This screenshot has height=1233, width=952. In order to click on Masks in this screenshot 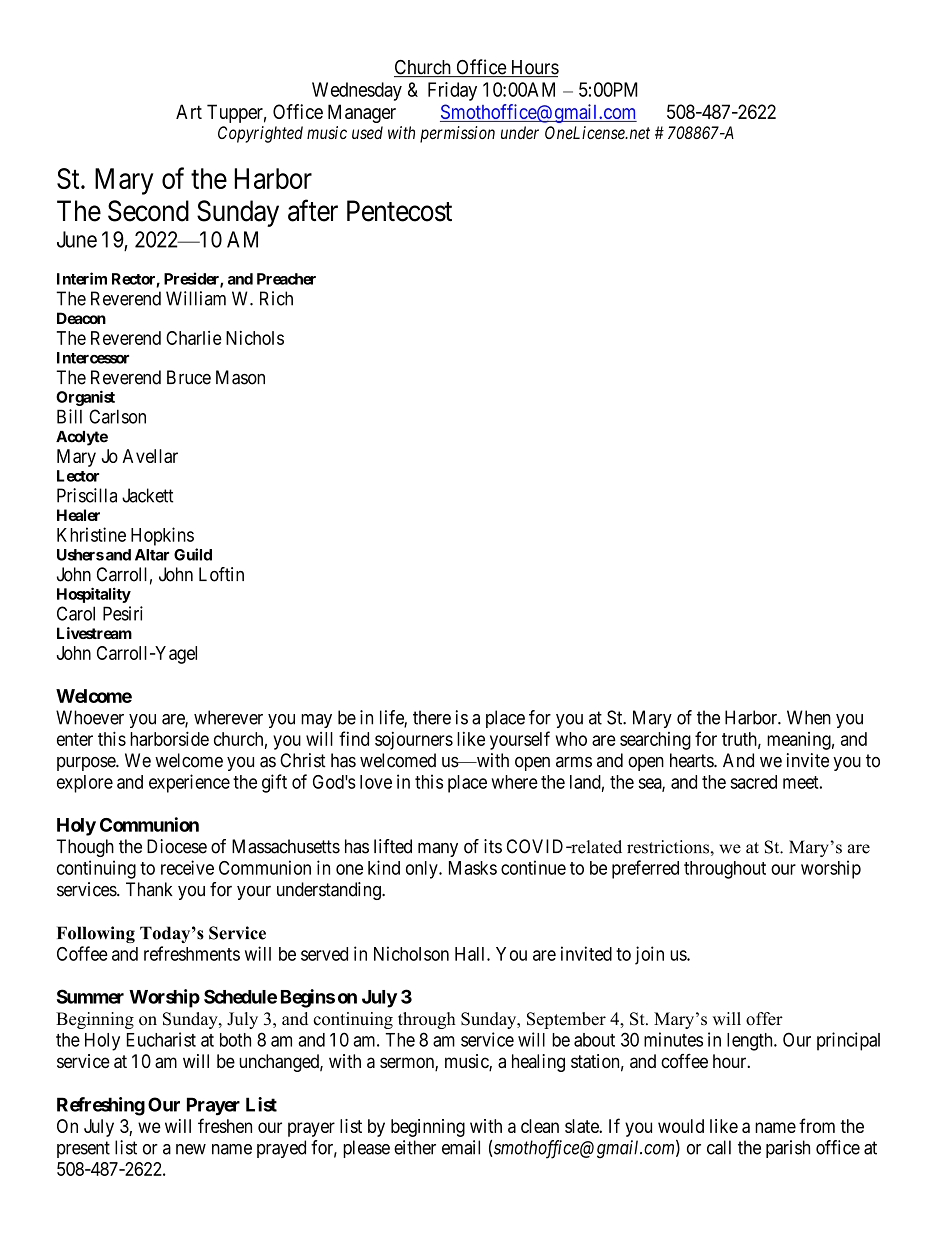, I will do `click(473, 868)`.
